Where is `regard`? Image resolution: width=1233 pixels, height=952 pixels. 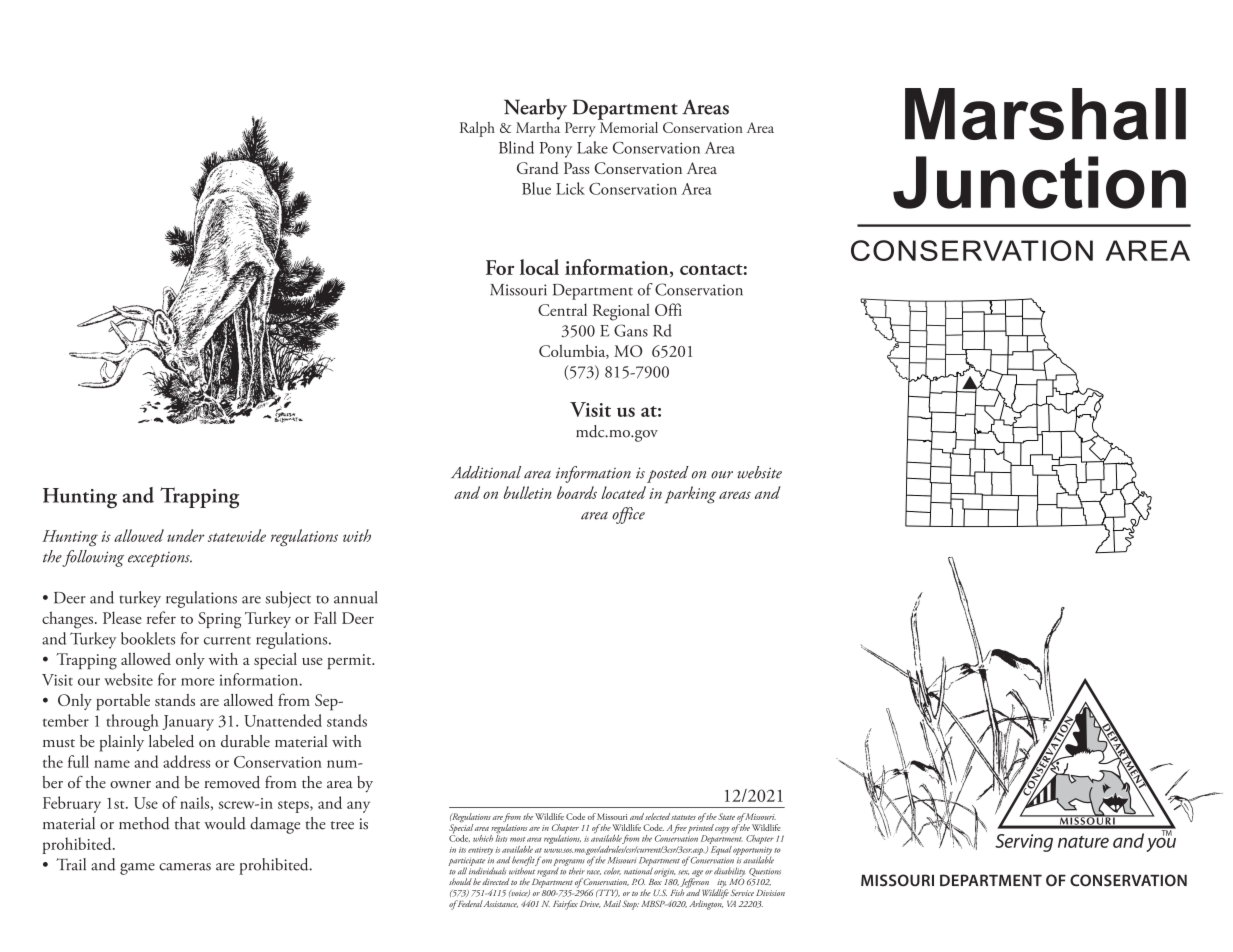 regard is located at coordinates (547, 871).
